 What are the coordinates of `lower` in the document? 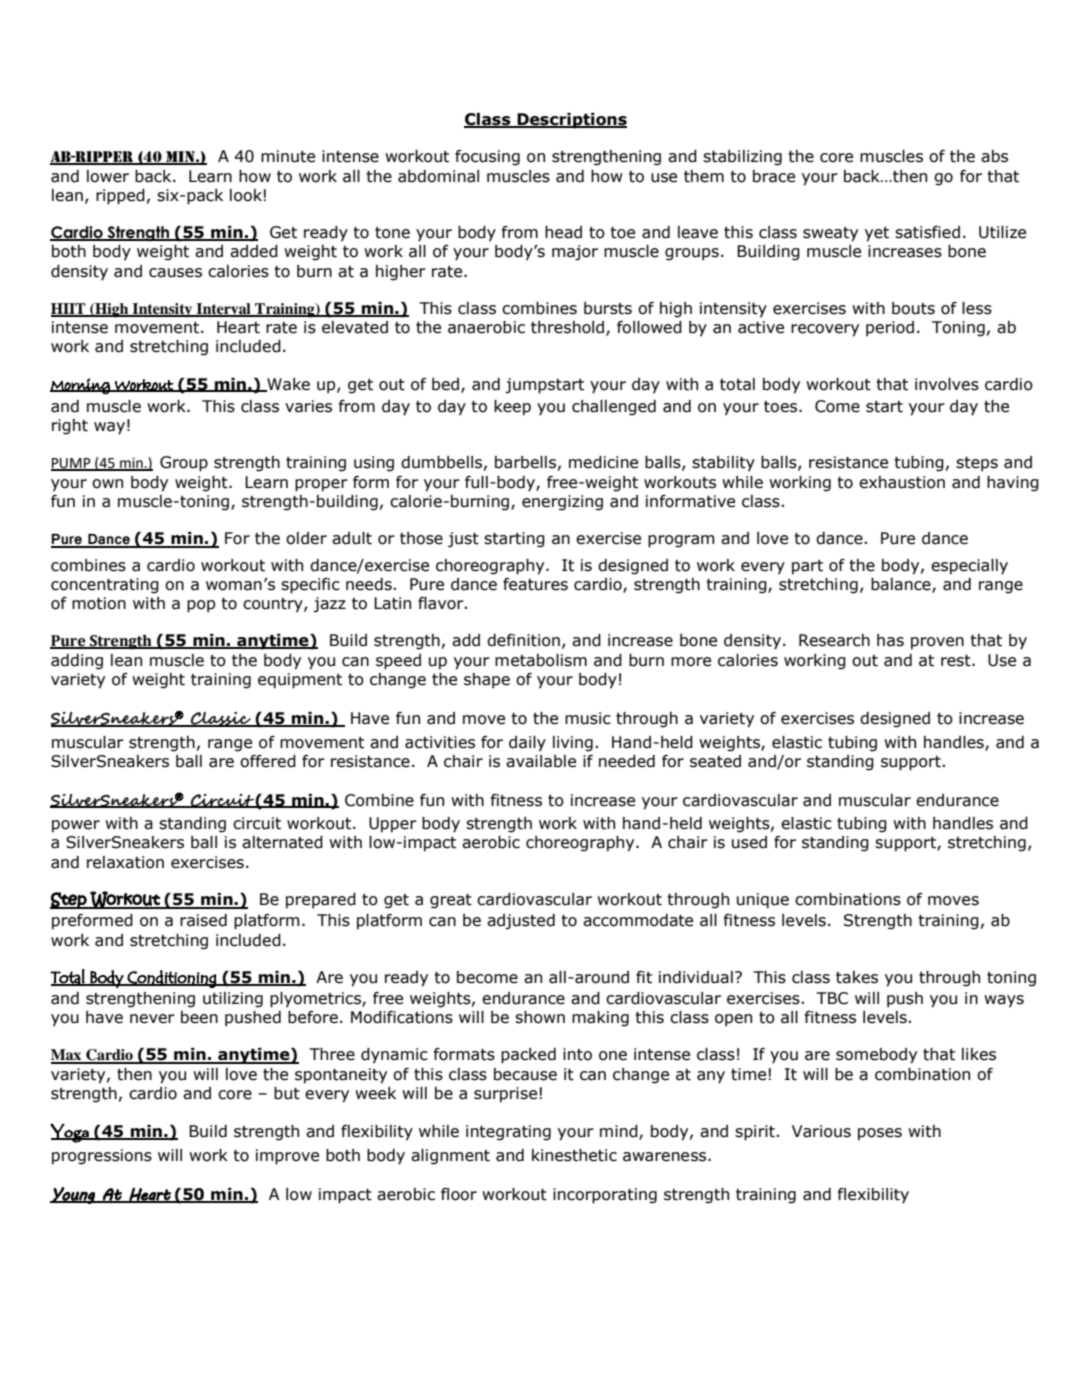 It's located at (108, 176).
